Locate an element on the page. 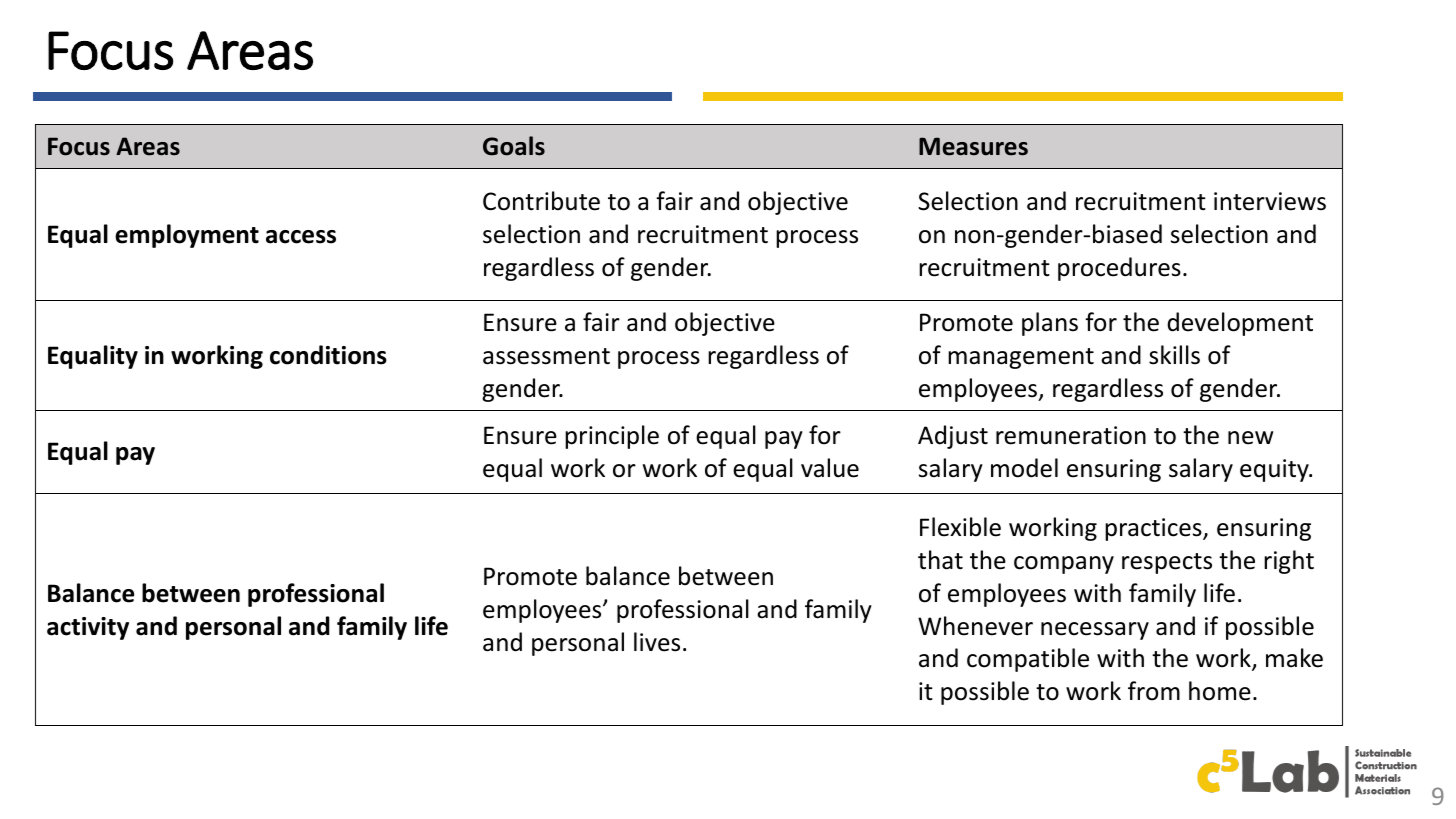 Image resolution: width=1456 pixels, height=819 pixels. conditions is located at coordinates (328, 355).
